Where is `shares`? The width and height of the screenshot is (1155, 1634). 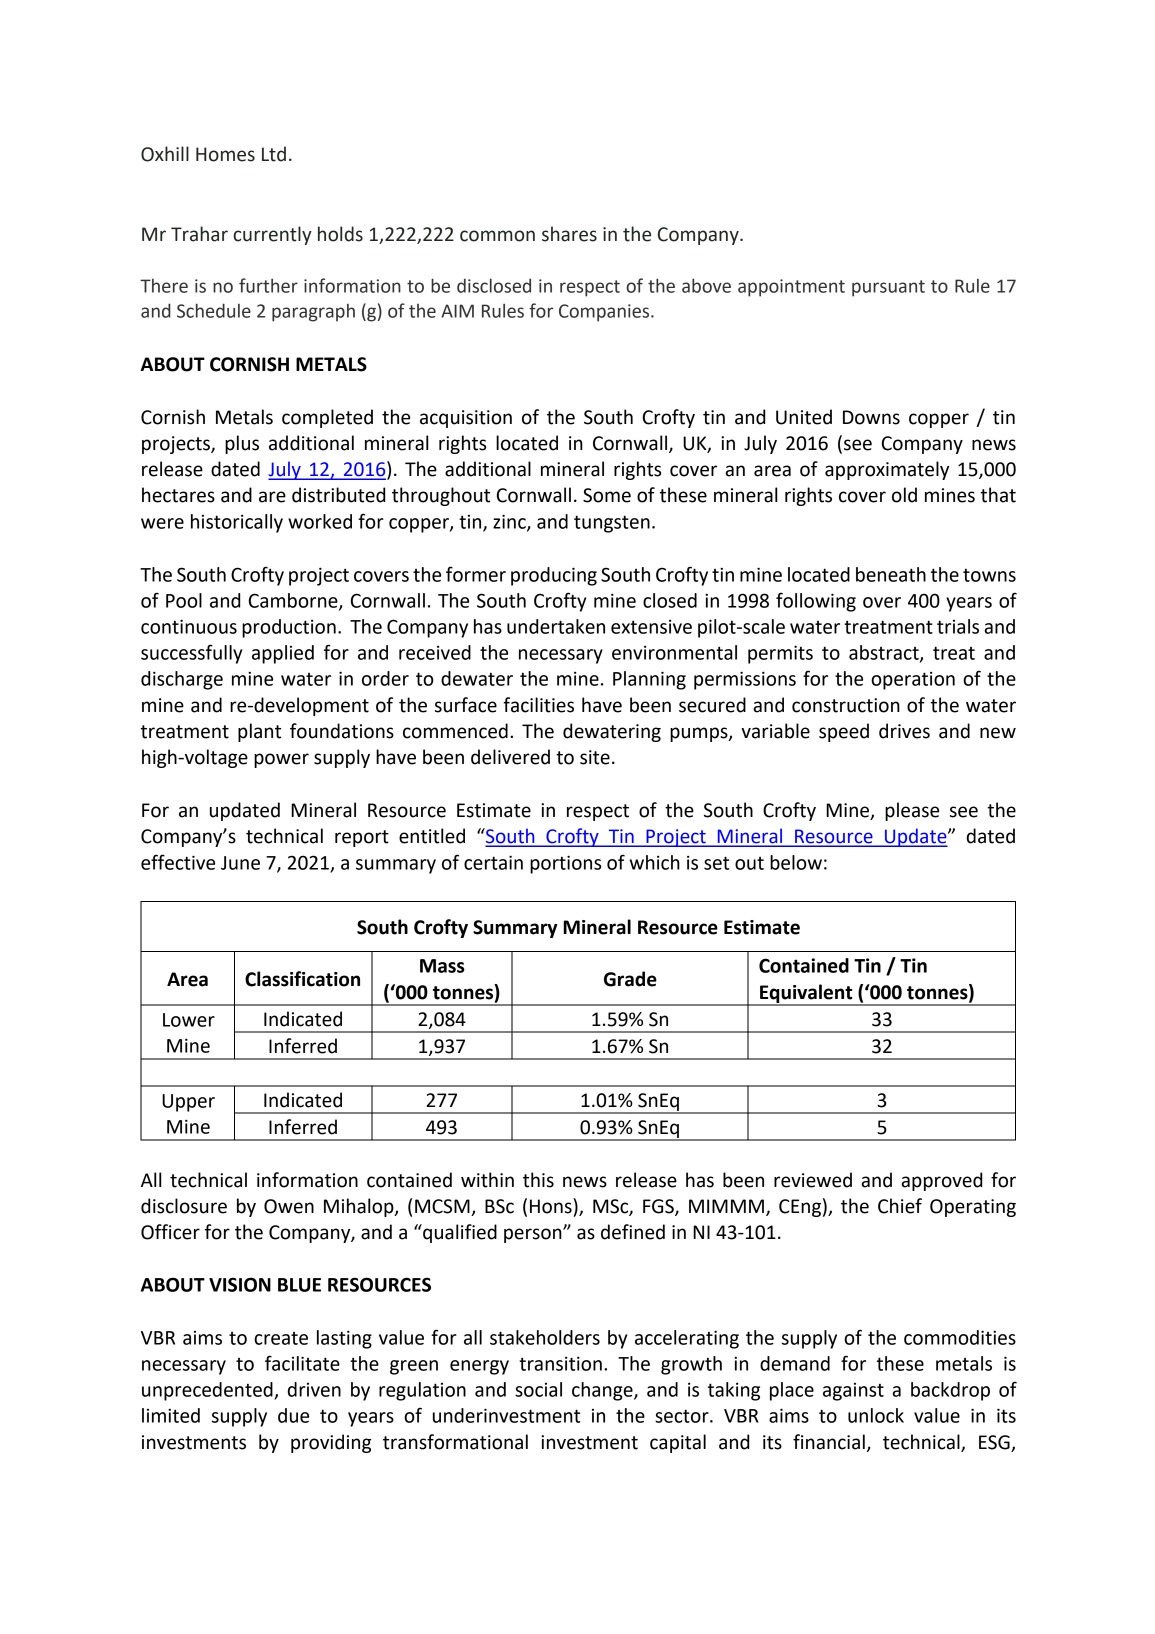
shares is located at coordinates (569, 234).
